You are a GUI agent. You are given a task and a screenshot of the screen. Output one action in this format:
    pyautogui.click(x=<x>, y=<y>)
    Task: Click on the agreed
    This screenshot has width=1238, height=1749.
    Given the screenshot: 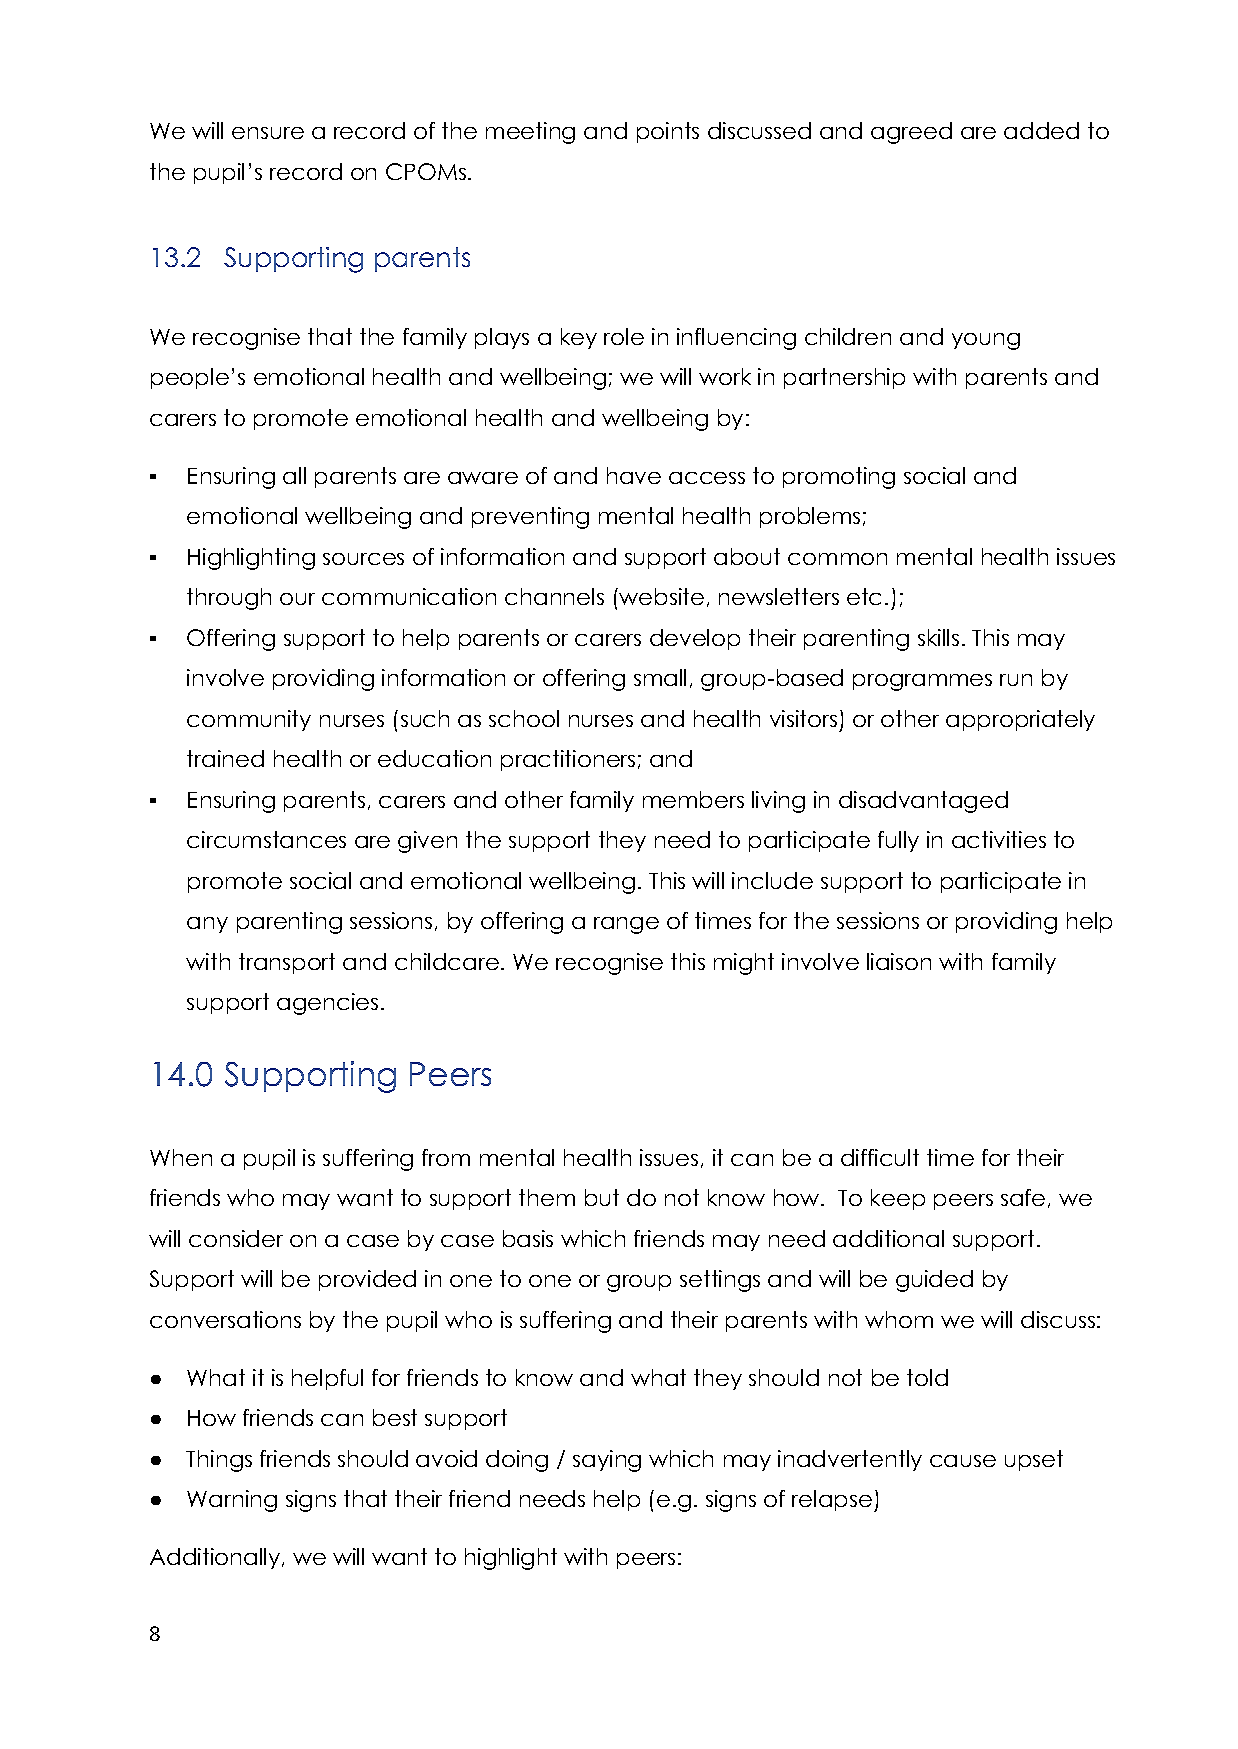 What is the action you would take?
    pyautogui.click(x=911, y=133)
